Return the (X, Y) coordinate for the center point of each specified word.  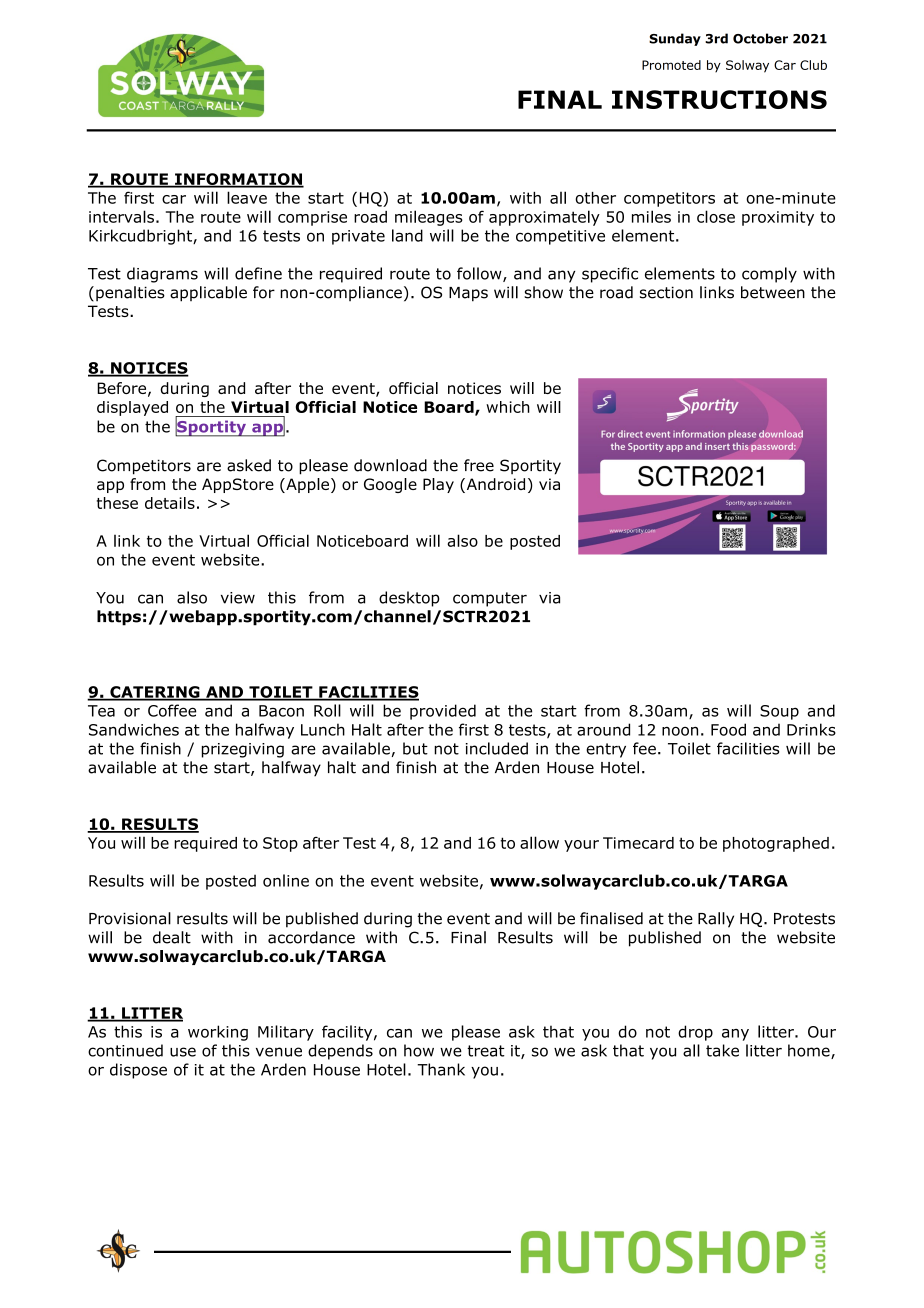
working (218, 1033)
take (722, 1050)
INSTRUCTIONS (719, 99)
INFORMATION (238, 180)
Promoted (671, 65)
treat (486, 1051)
